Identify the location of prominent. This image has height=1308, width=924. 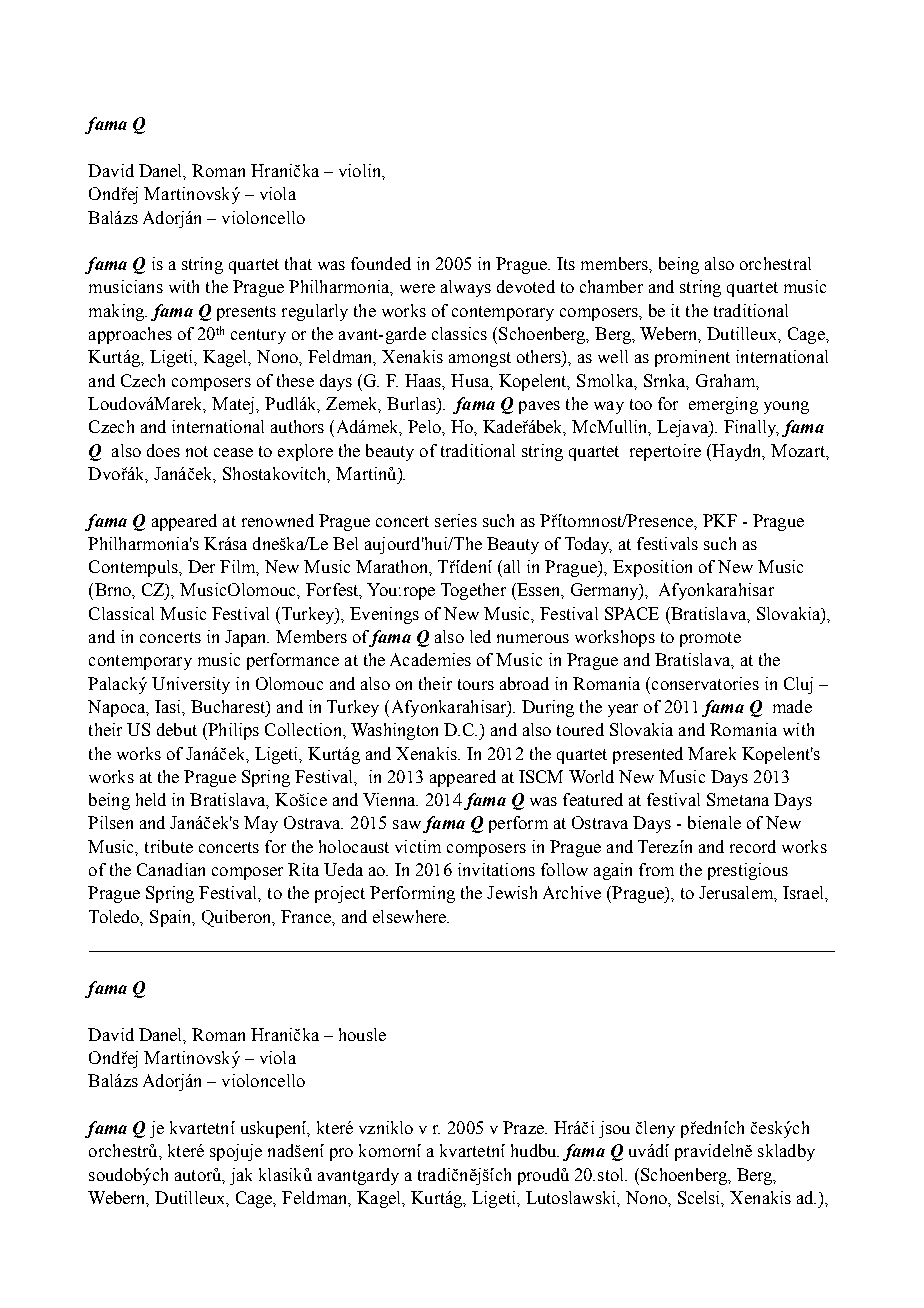
(692, 358).
